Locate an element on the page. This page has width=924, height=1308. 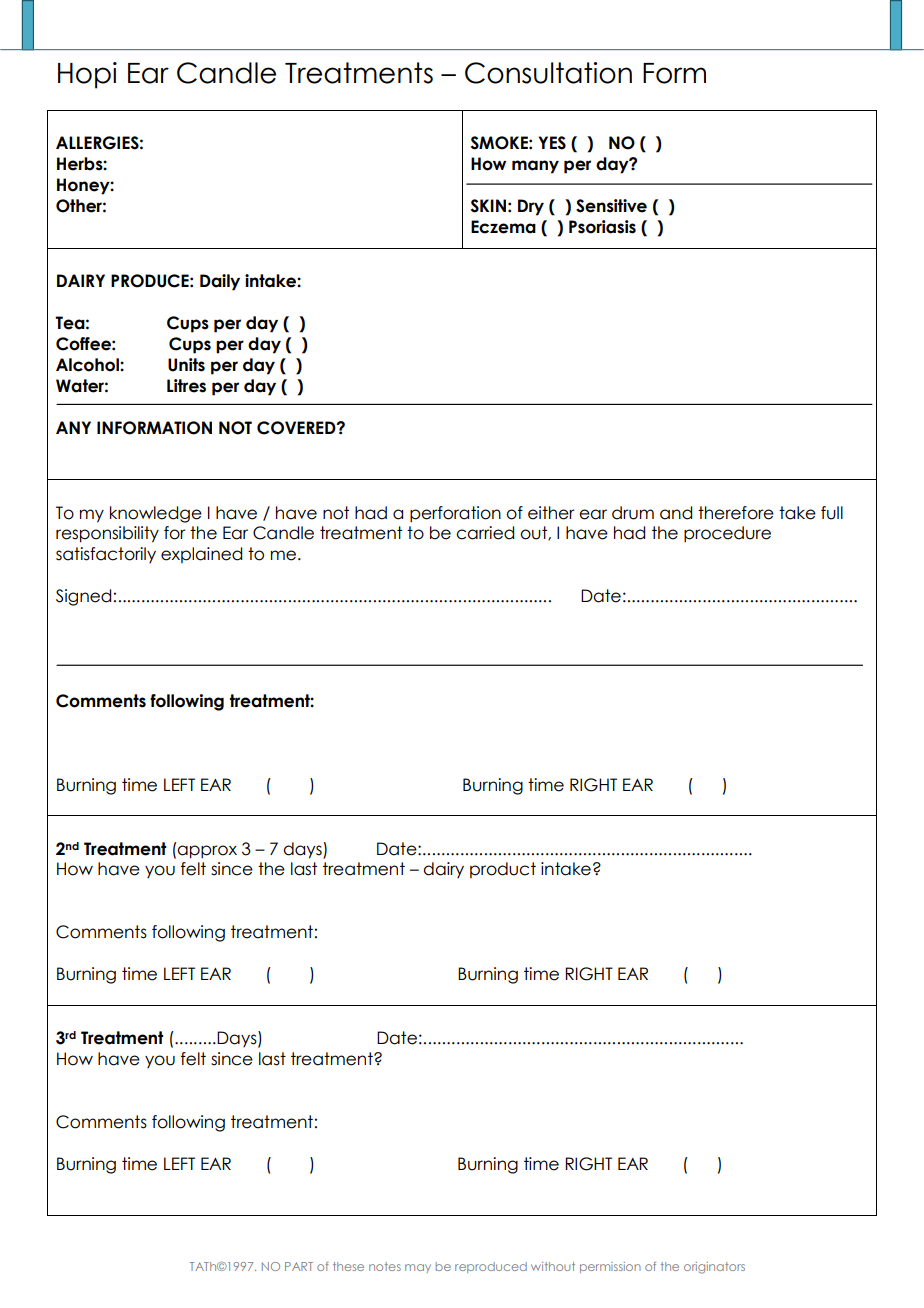
may is located at coordinates (418, 1268).
